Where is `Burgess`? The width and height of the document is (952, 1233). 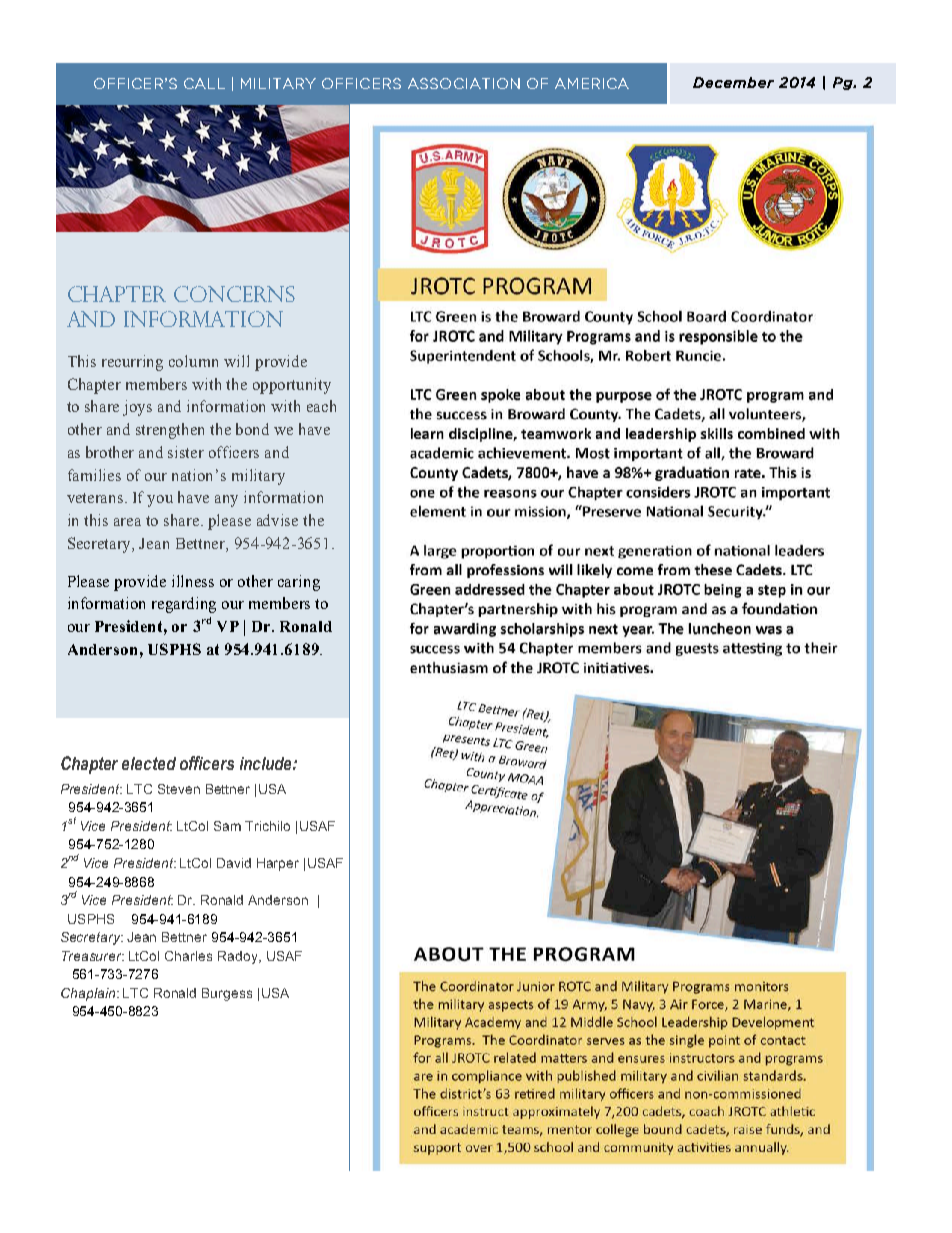
Burgess is located at coordinates (227, 994).
